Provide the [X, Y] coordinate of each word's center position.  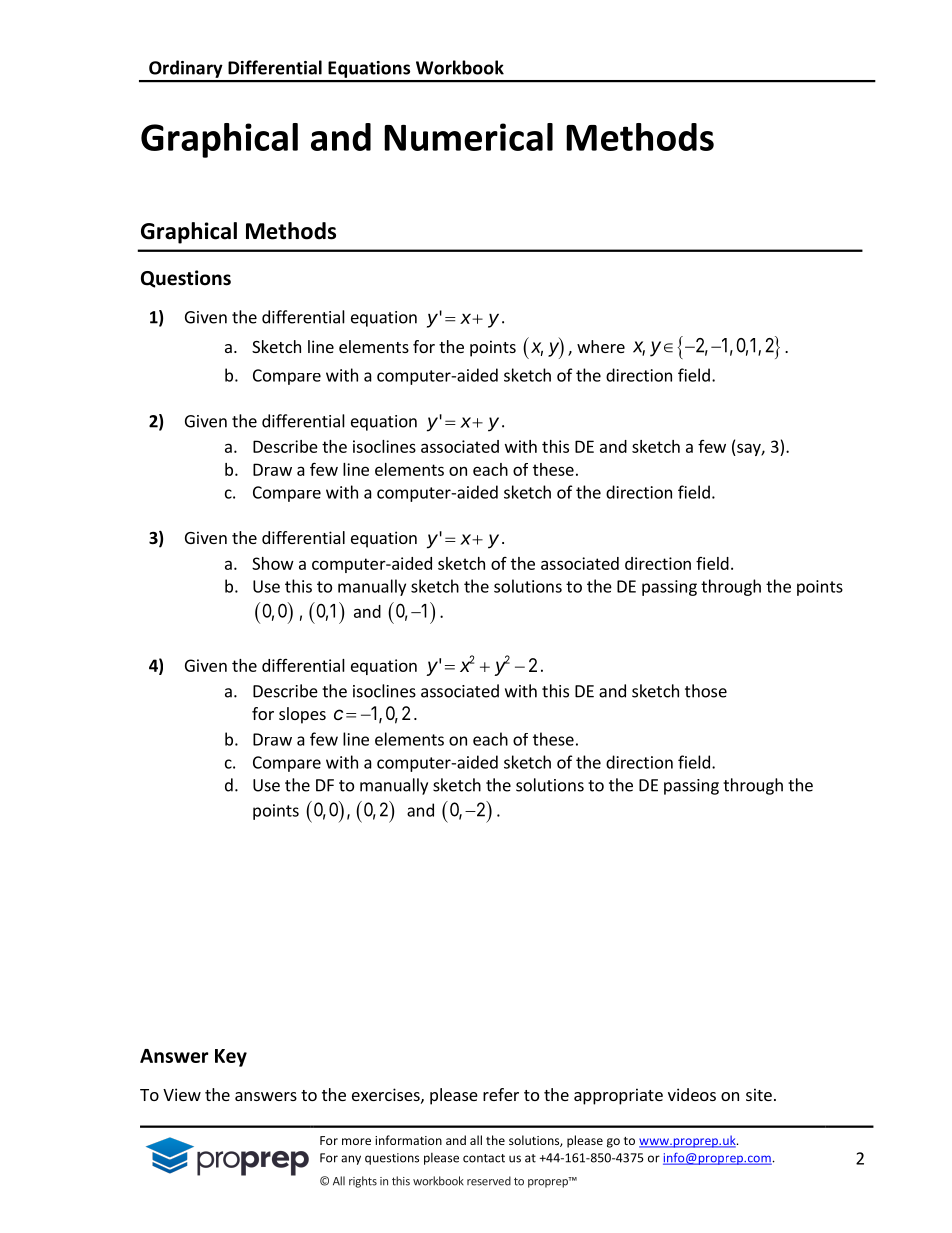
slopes [302, 715]
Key [231, 1058]
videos [692, 1094]
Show [273, 563]
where [601, 346]
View [182, 1094]
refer [501, 1094]
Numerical [468, 137]
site [759, 1094]
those [706, 691]
